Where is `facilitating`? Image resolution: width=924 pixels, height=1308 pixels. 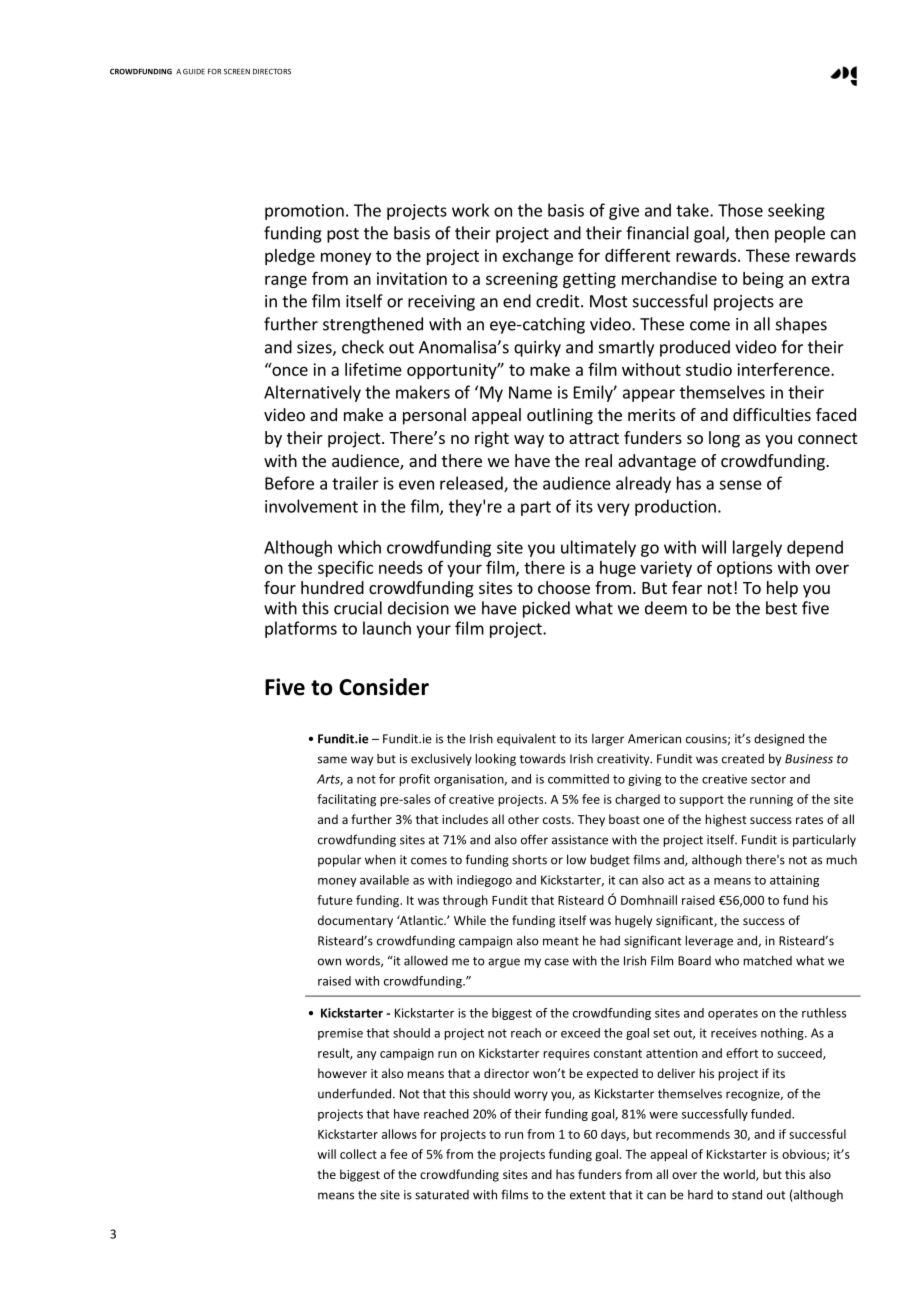
facilitating is located at coordinates (346, 800).
